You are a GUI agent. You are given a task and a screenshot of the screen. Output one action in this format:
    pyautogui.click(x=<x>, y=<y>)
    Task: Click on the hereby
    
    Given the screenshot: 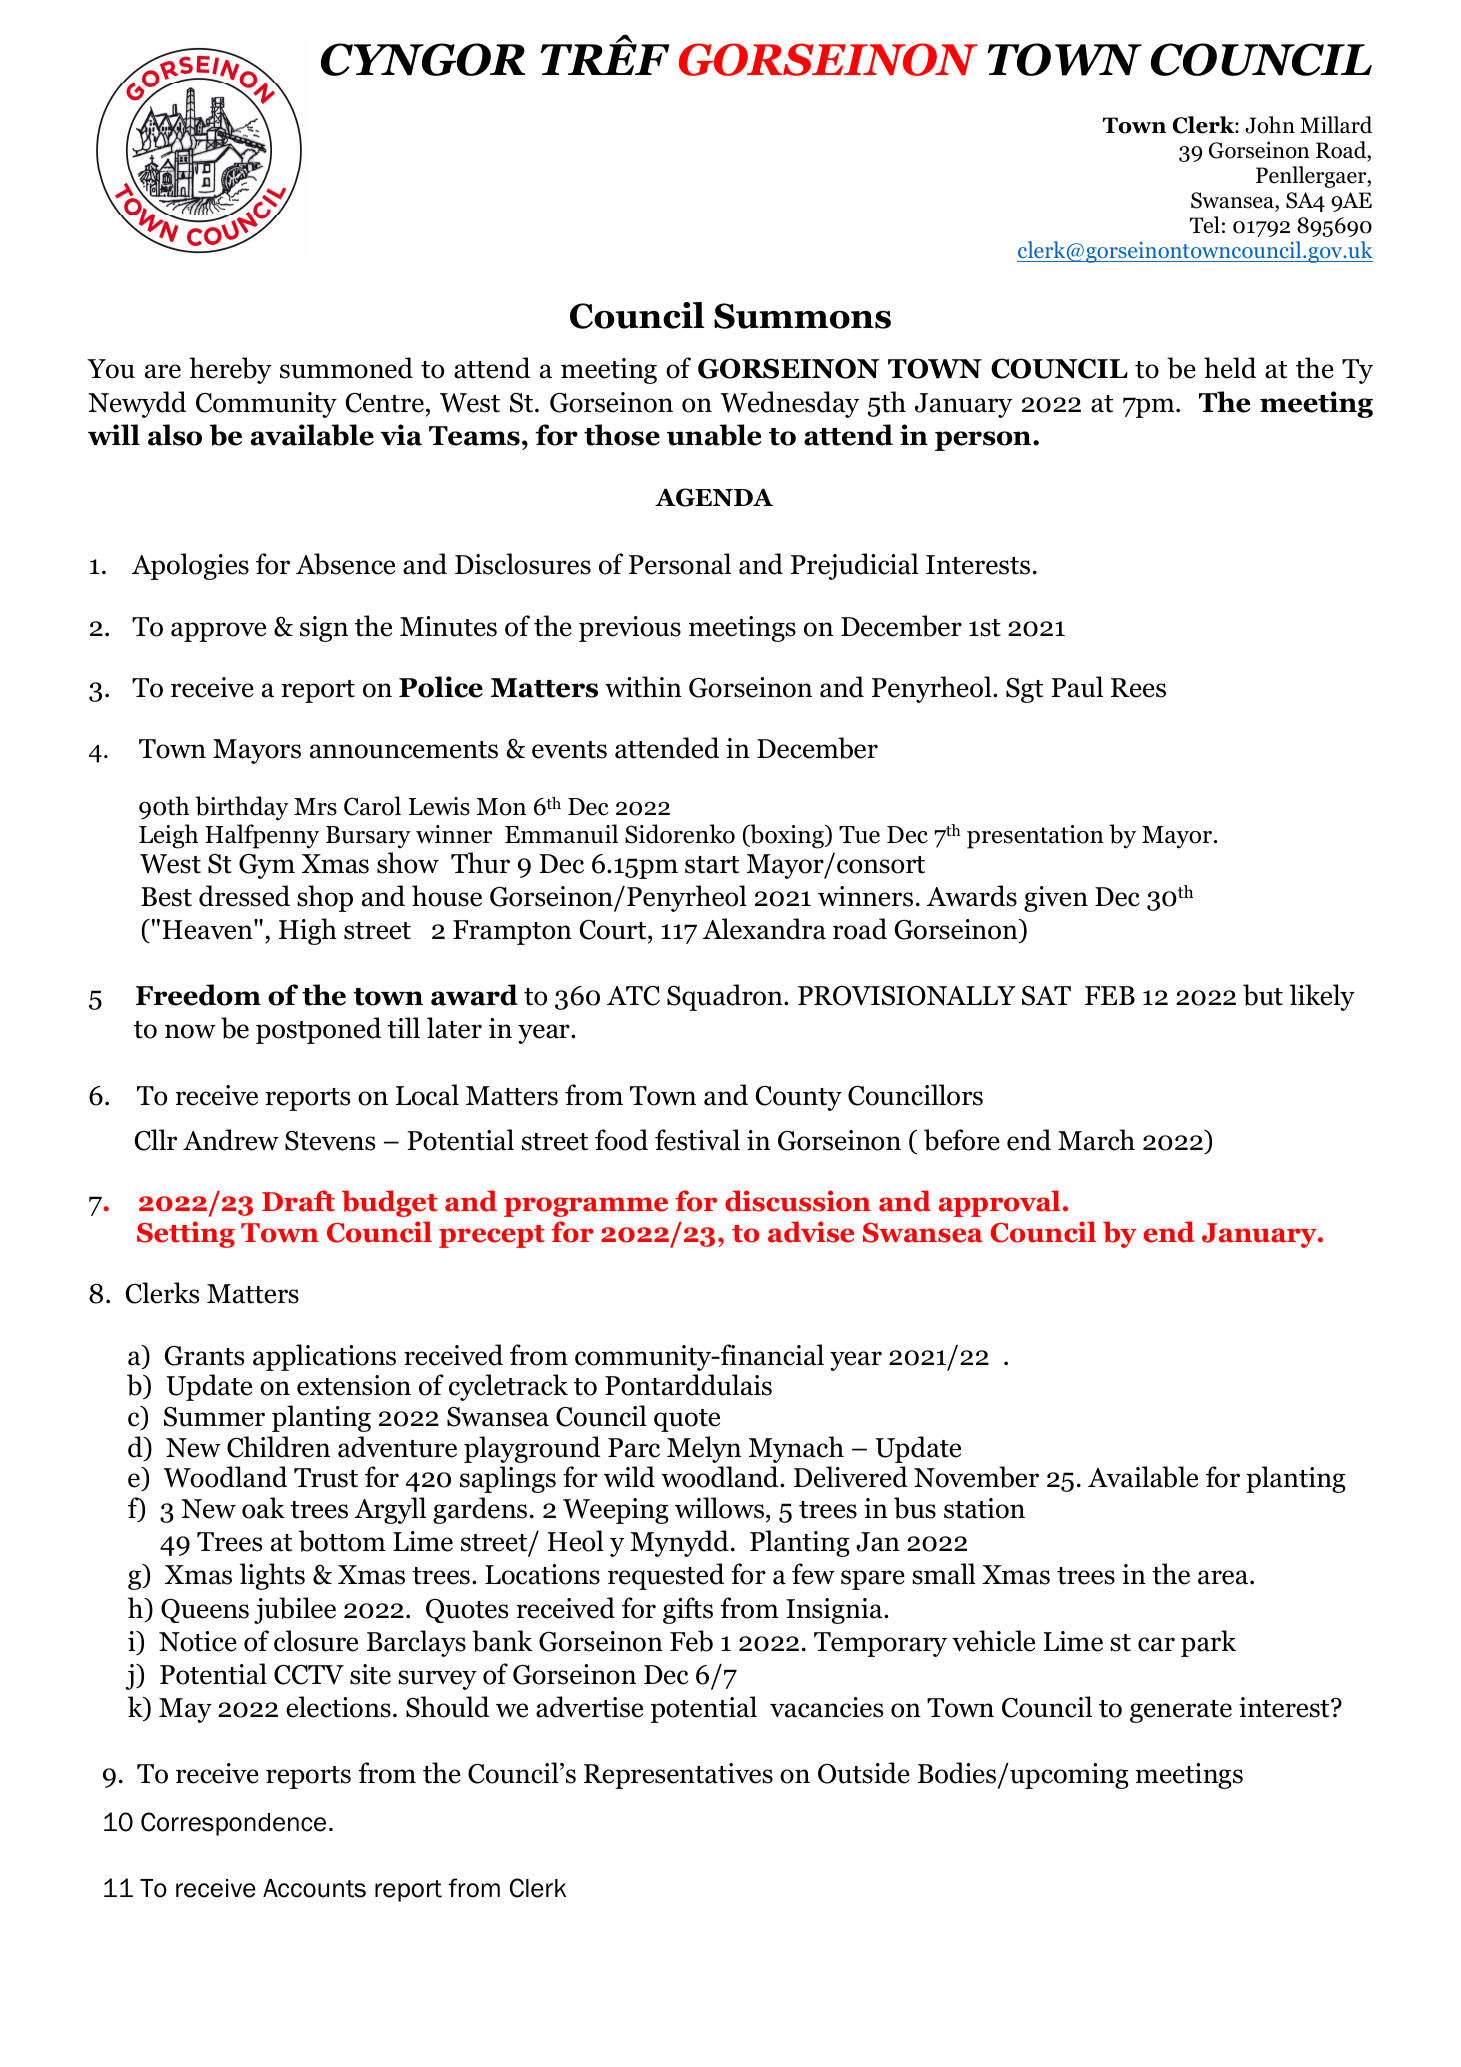 What is the action you would take?
    pyautogui.click(x=230, y=370)
